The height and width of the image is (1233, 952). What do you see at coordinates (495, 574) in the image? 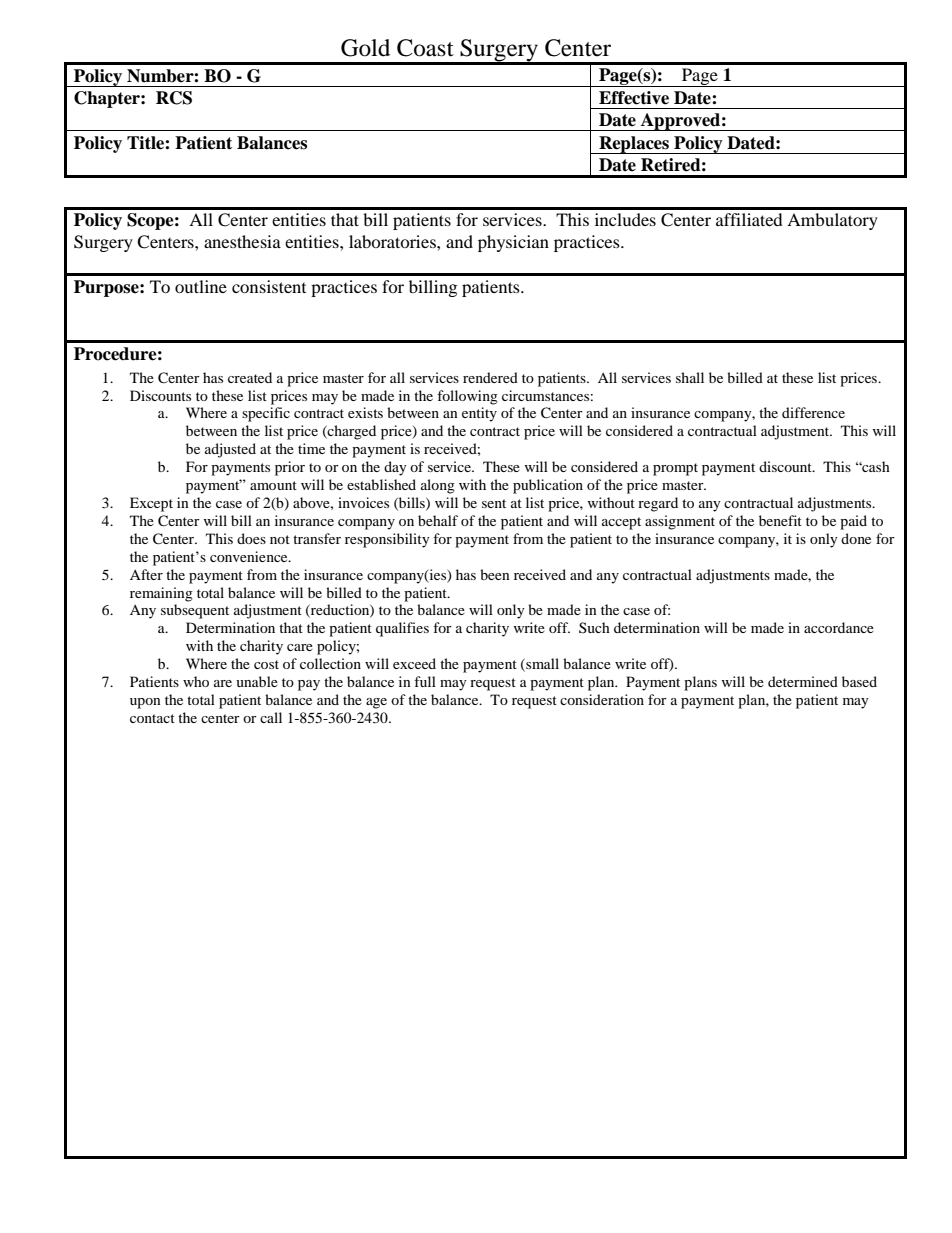
I see `been` at bounding box center [495, 574].
